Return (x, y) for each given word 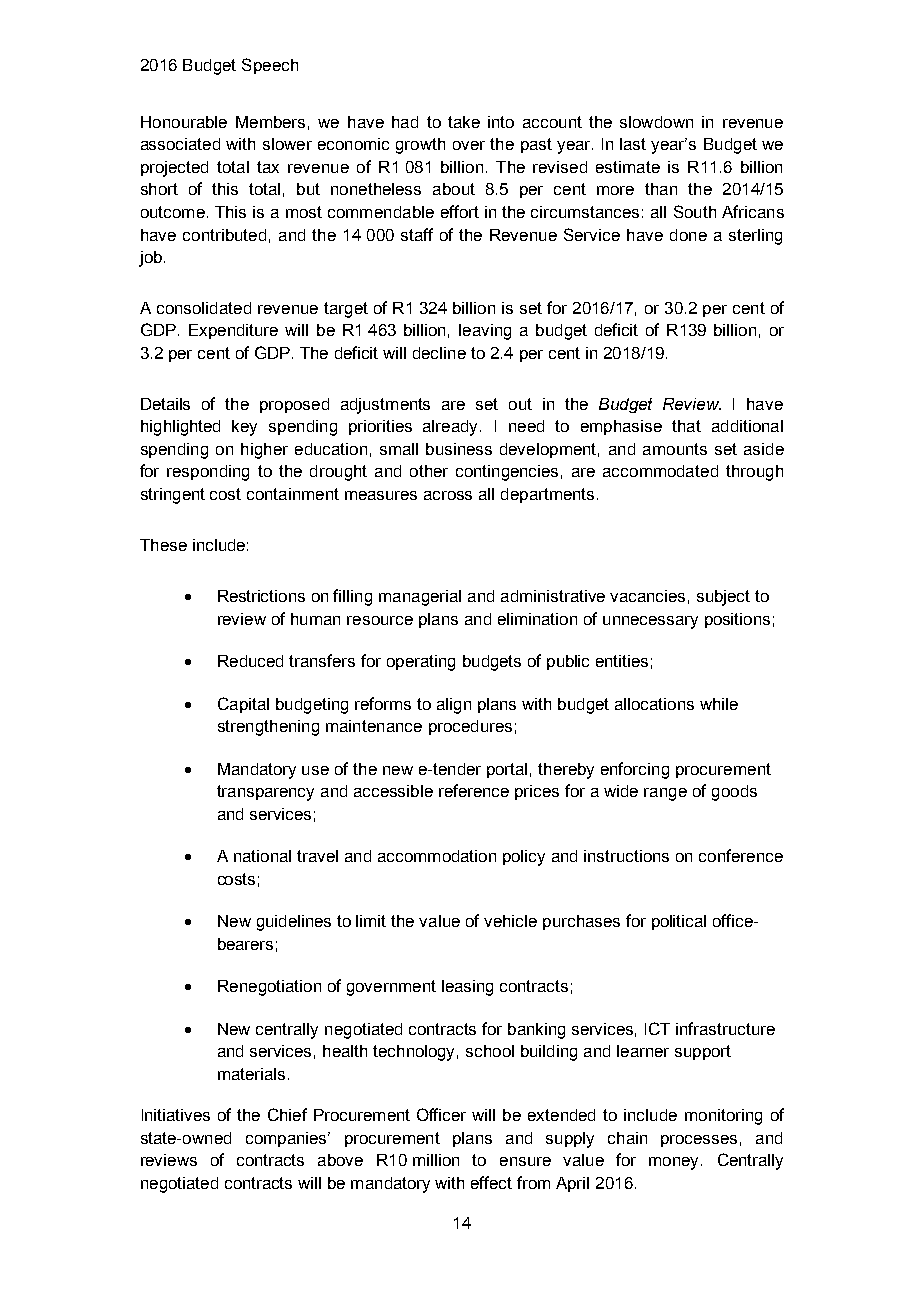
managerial (420, 598)
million (436, 1160)
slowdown (656, 122)
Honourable (184, 122)
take (464, 122)
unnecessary (650, 622)
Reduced (250, 661)
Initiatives (176, 1115)
